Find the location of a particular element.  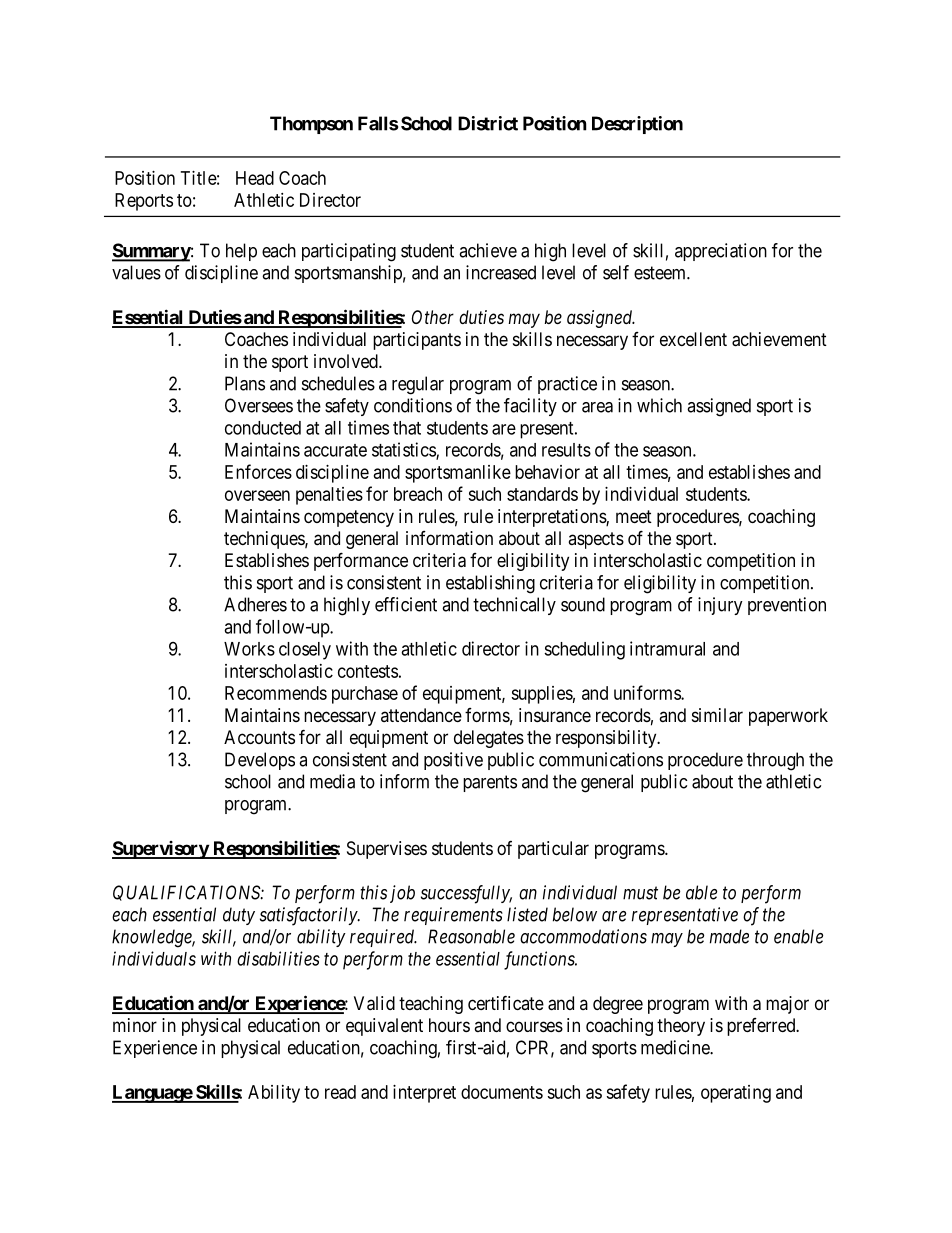

Adheres is located at coordinates (255, 604).
